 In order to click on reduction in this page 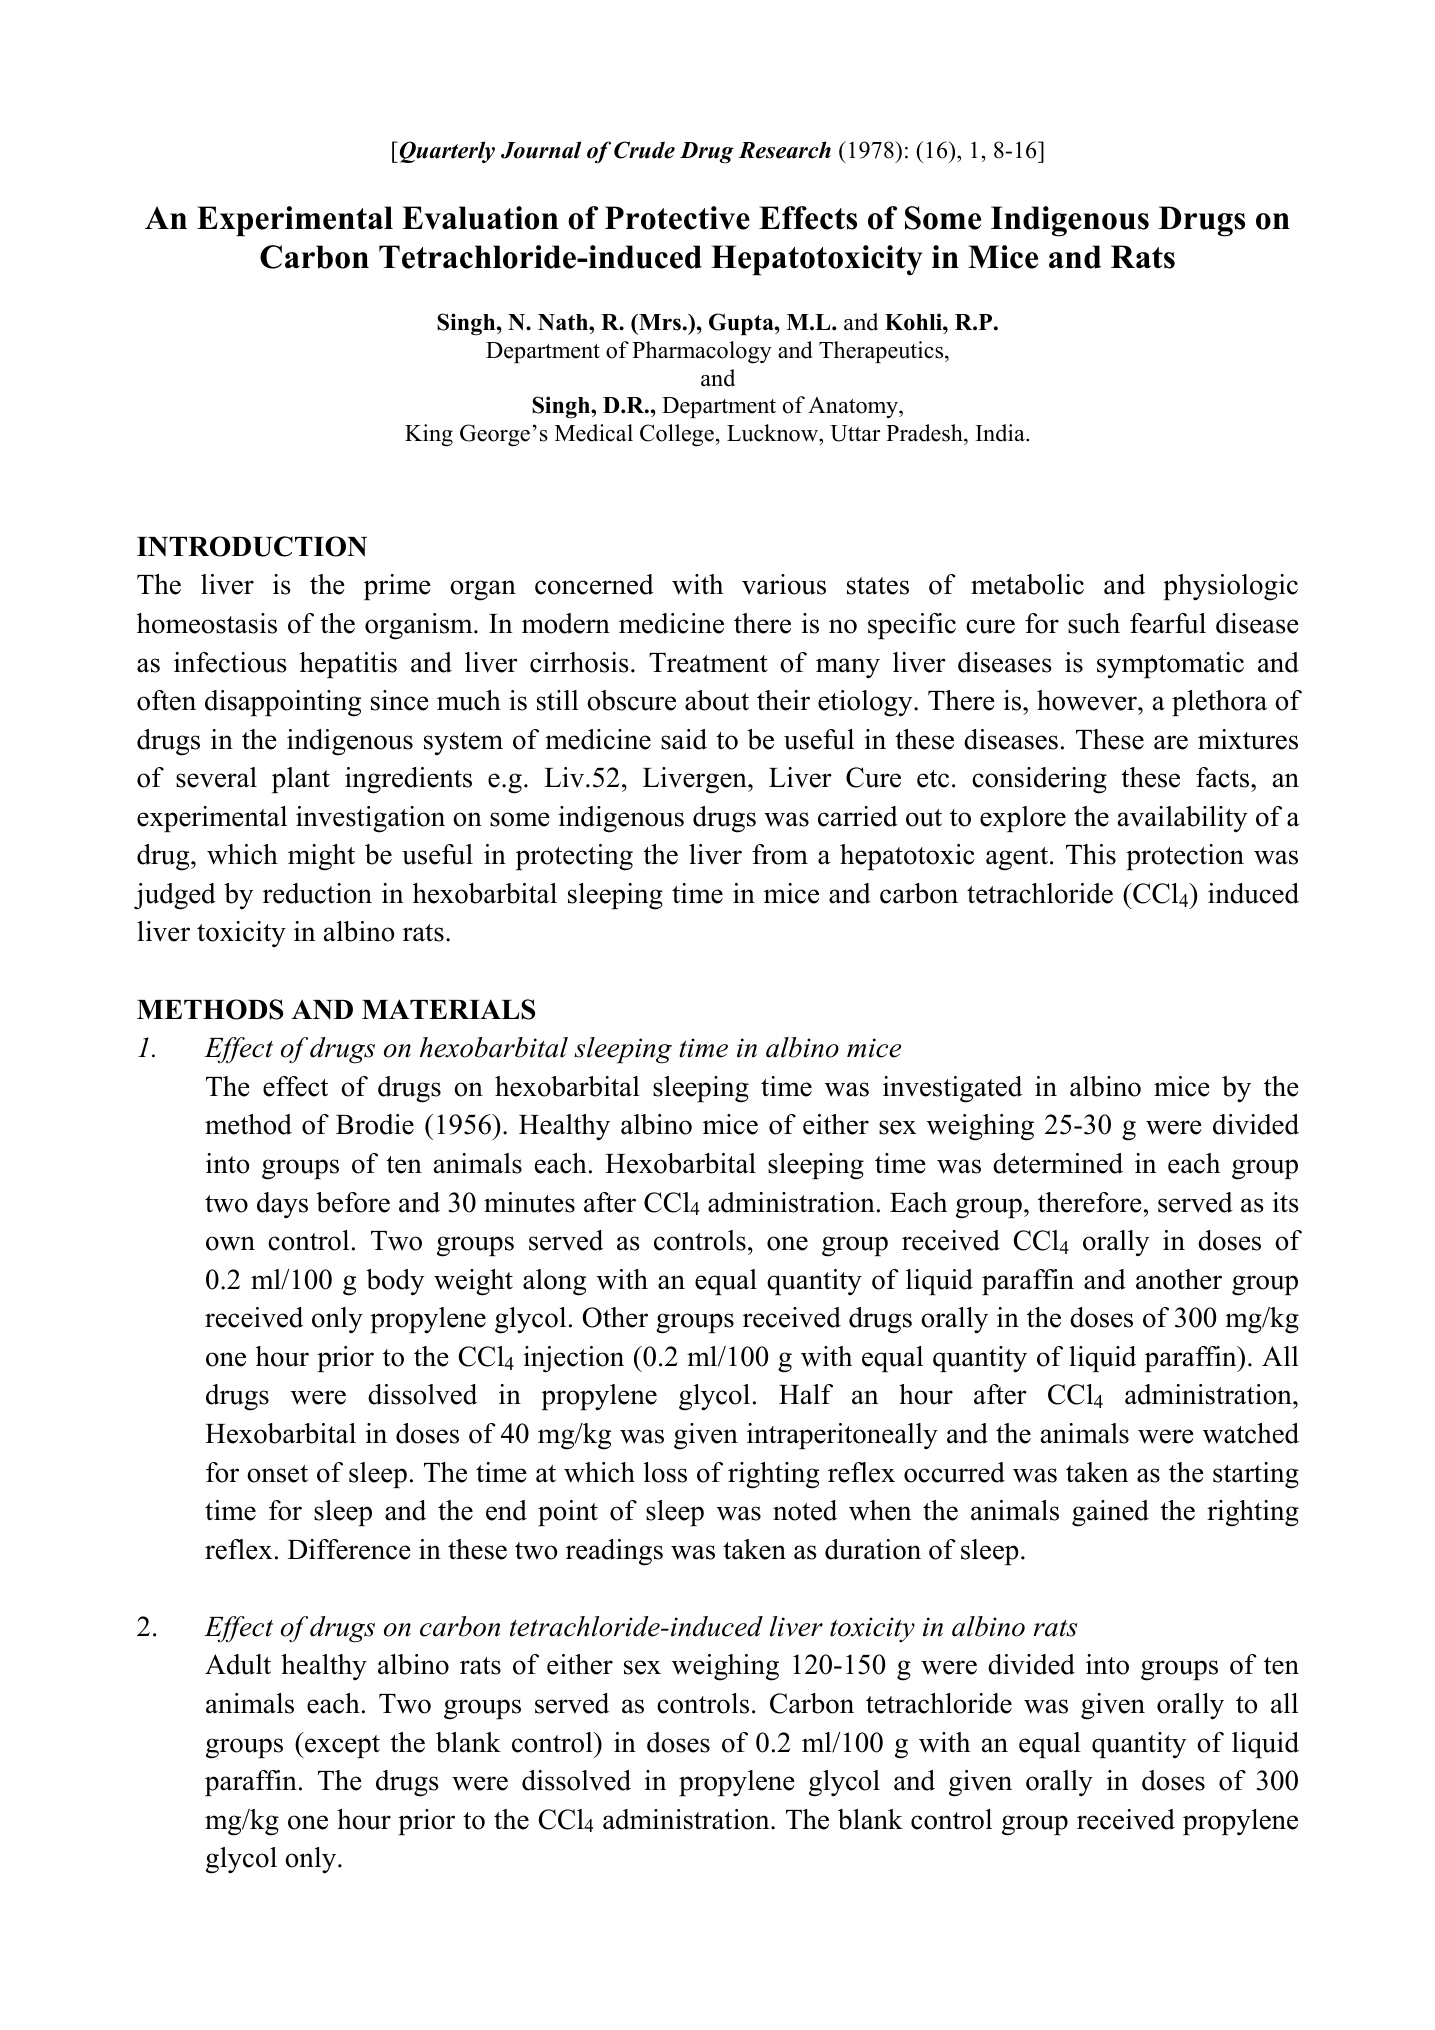, I will do `click(317, 893)`.
